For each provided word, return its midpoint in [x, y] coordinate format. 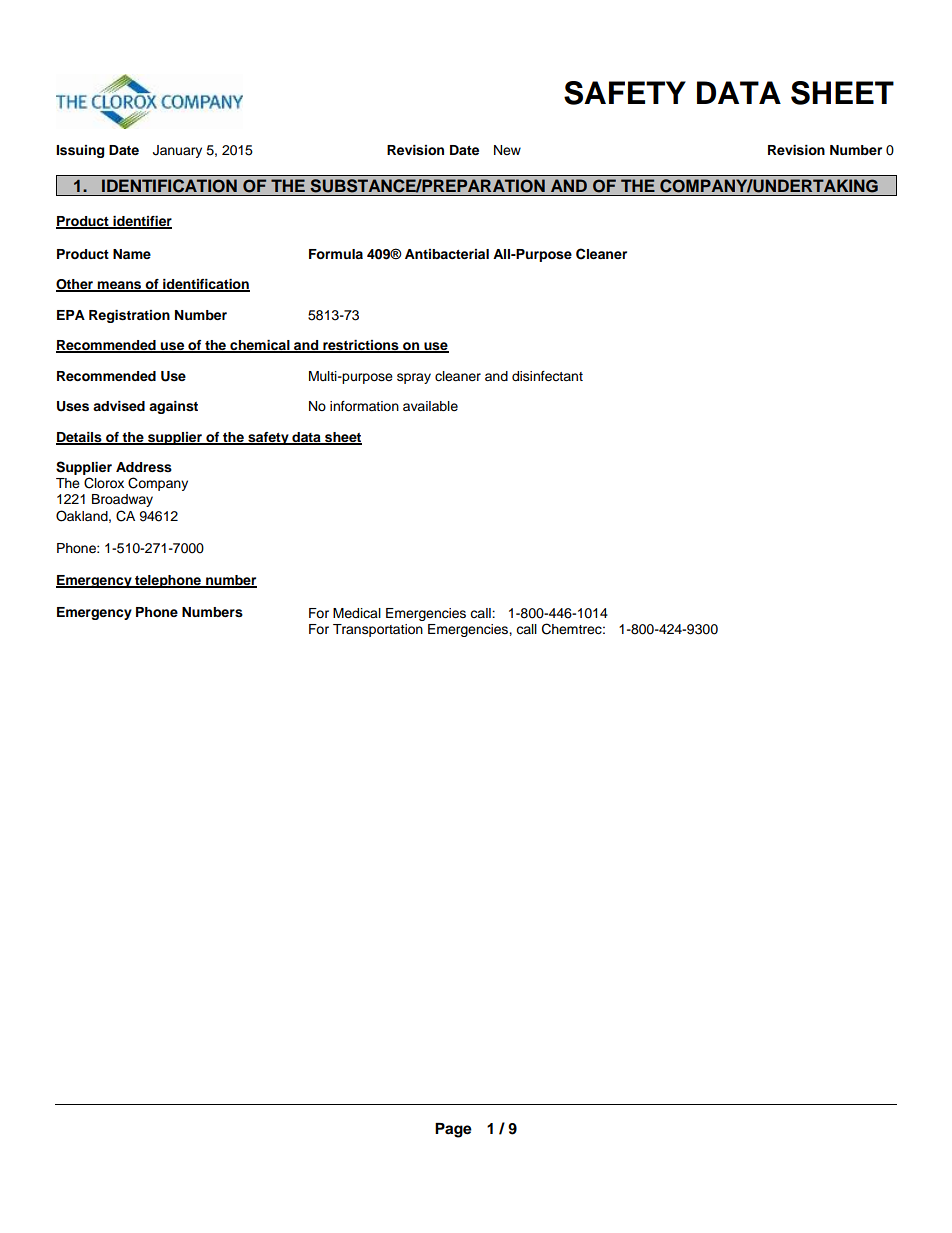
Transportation [378, 630]
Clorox [104, 483]
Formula [336, 254]
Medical [357, 613]
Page [453, 1130]
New [507, 150]
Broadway [122, 500]
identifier [141, 222]
